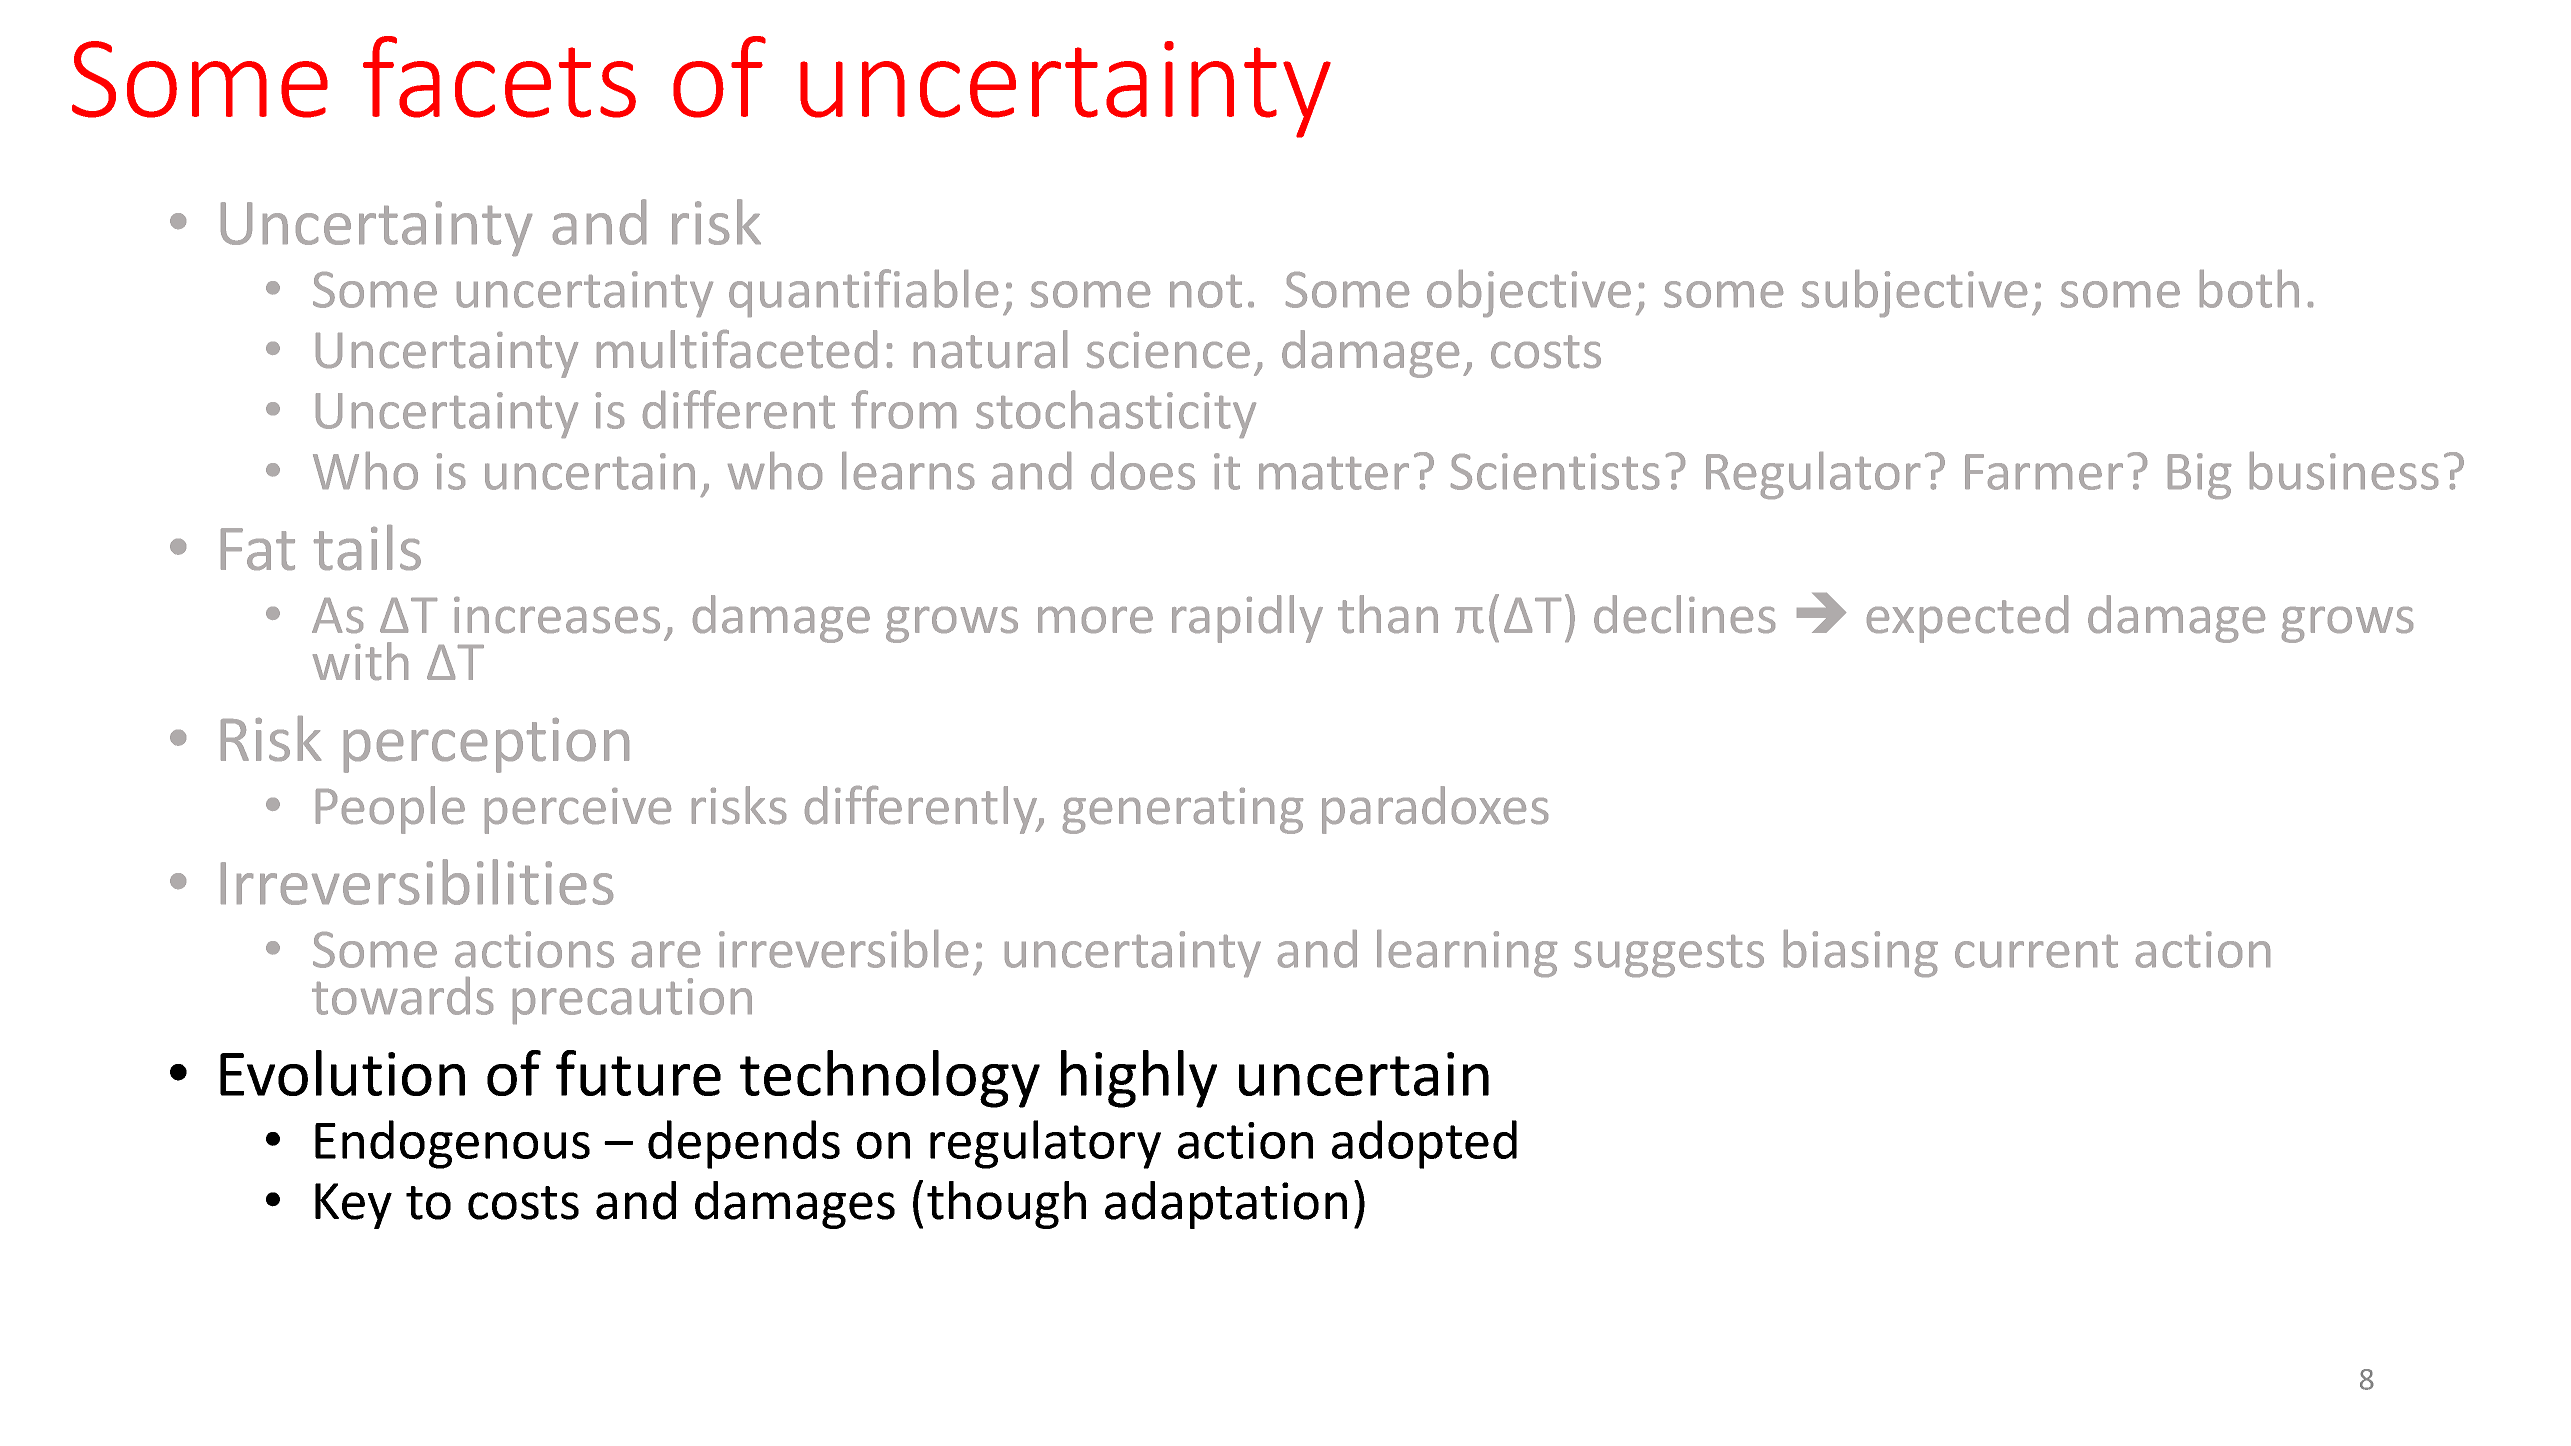 The width and height of the document is (2571, 1446). I want to click on both, so click(2249, 289).
